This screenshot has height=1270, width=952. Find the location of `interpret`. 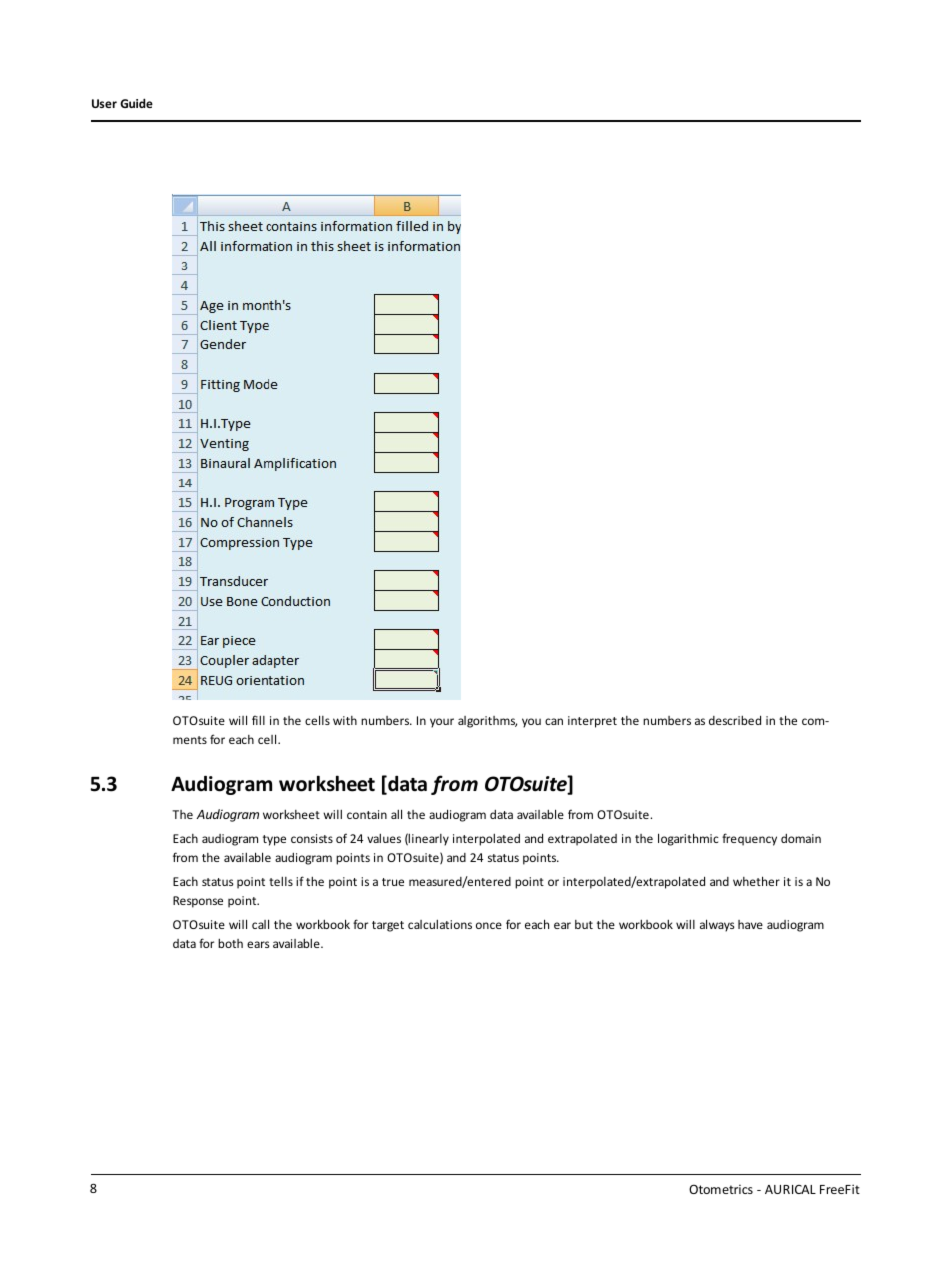

interpret is located at coordinates (592, 722).
